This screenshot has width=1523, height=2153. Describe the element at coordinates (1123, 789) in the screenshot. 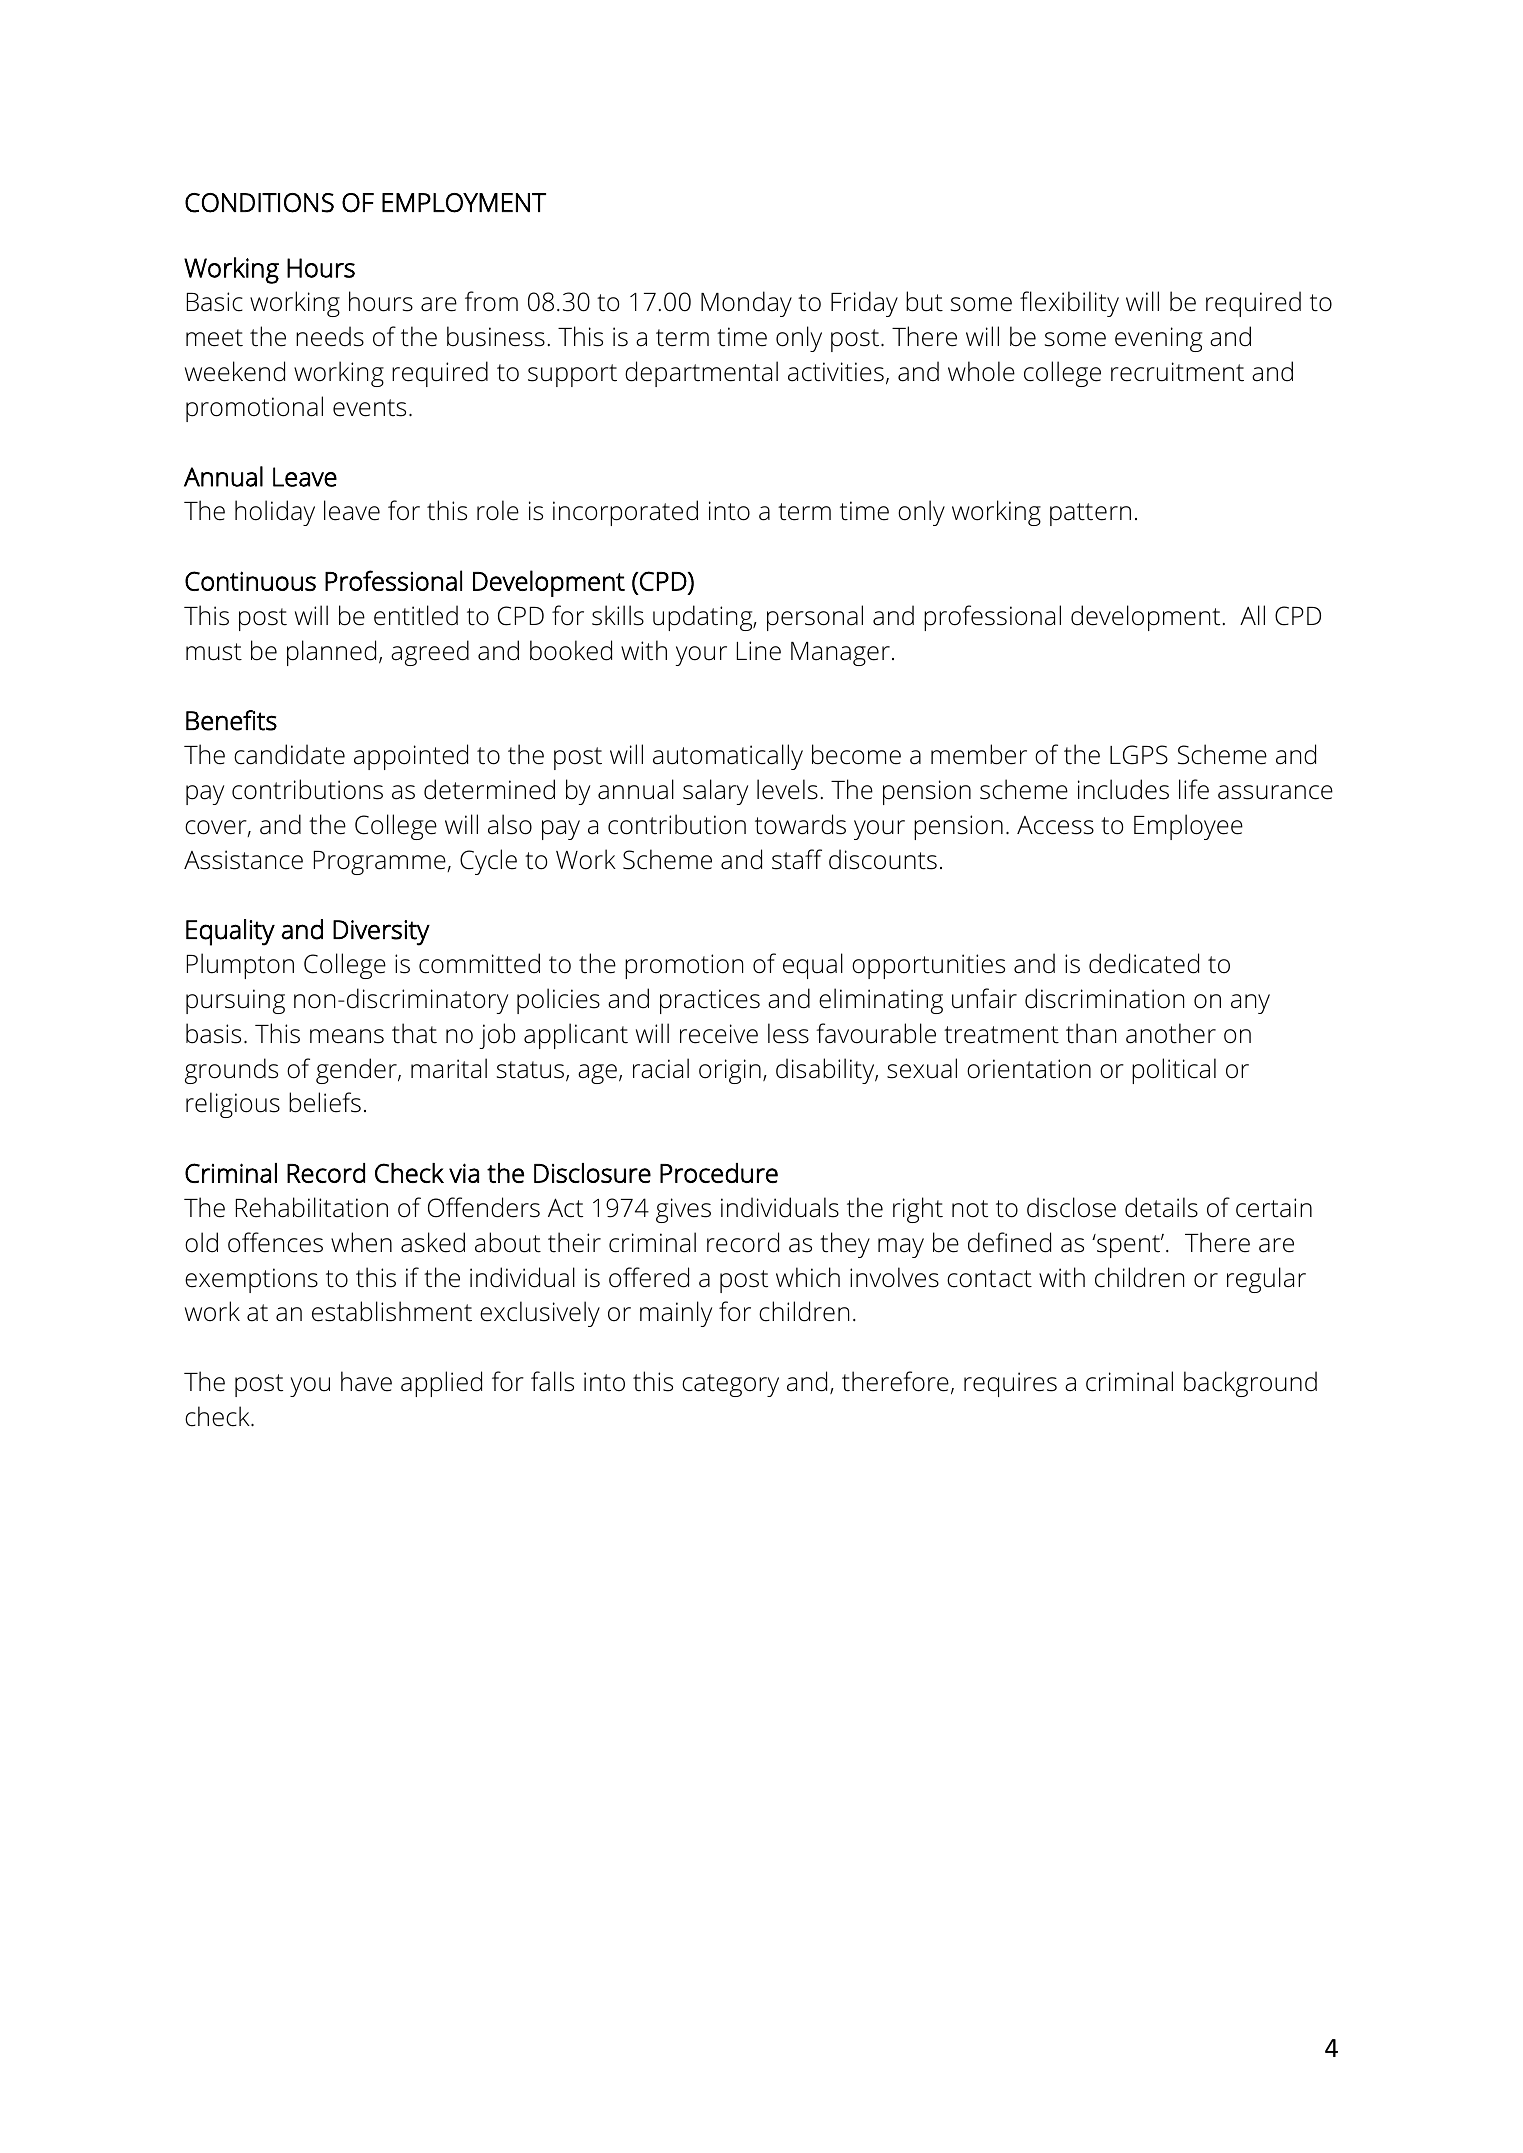

I see `includes` at that location.
